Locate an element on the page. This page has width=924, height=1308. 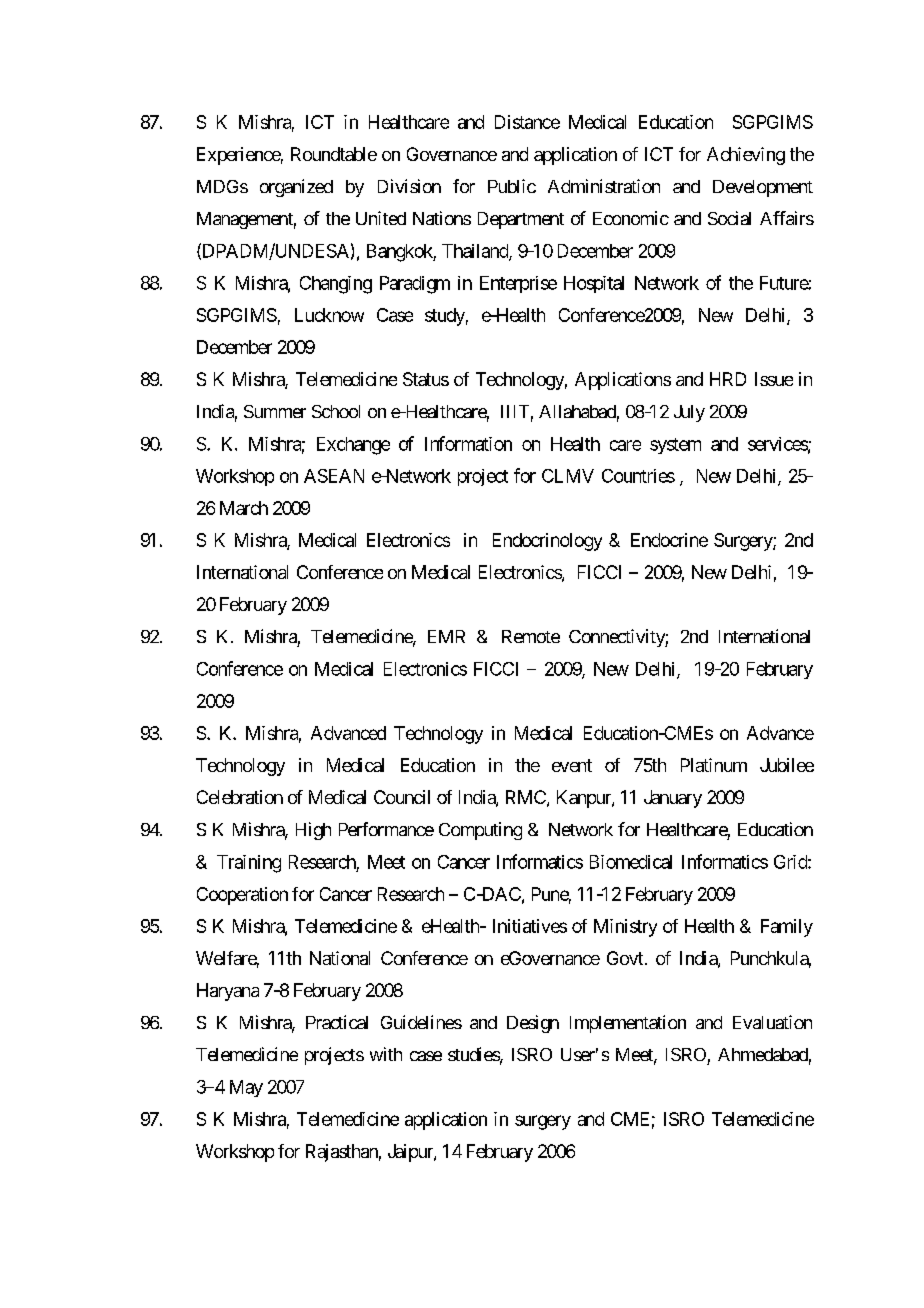
High is located at coordinates (313, 831).
